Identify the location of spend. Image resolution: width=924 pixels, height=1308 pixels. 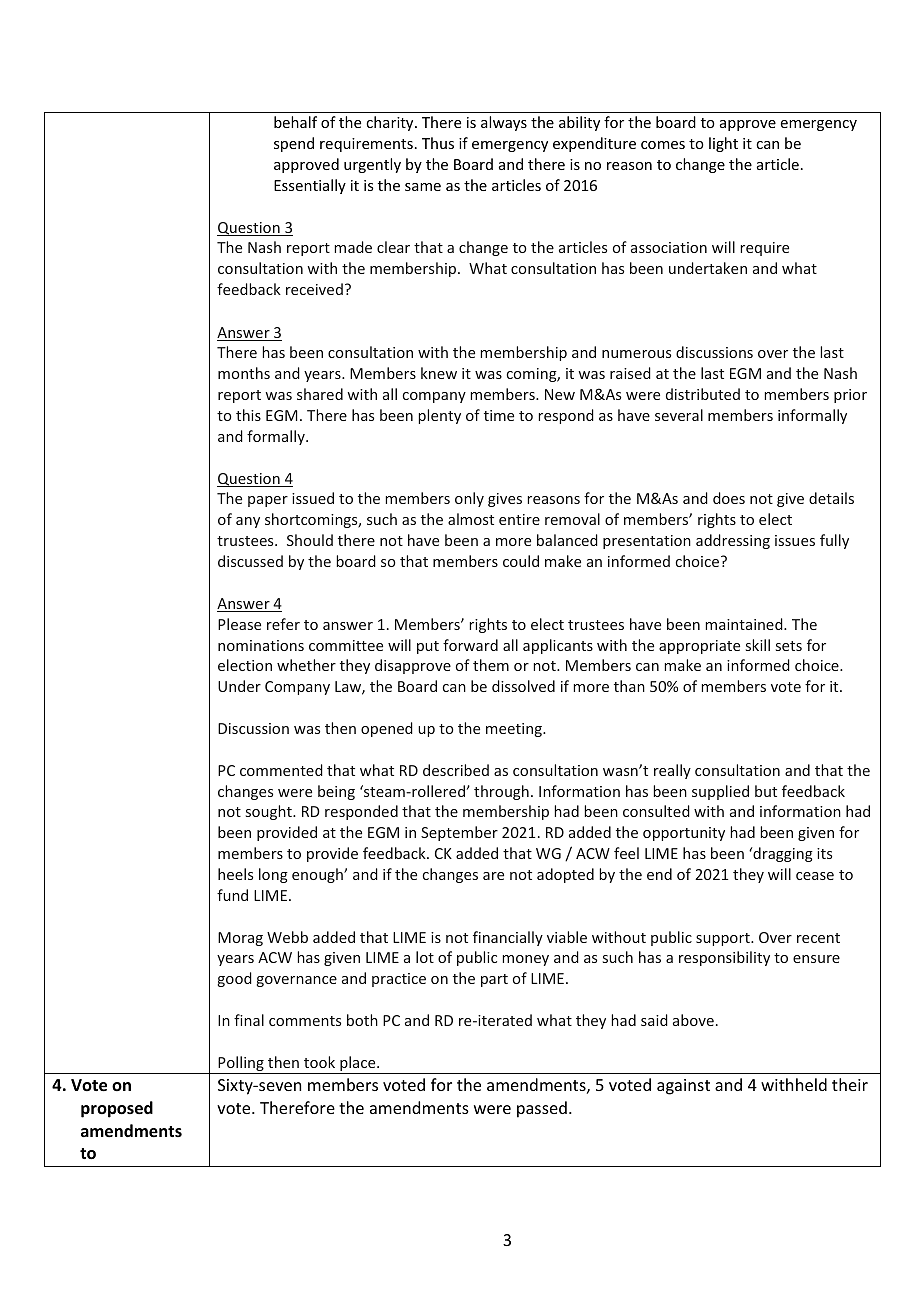
(294, 144).
